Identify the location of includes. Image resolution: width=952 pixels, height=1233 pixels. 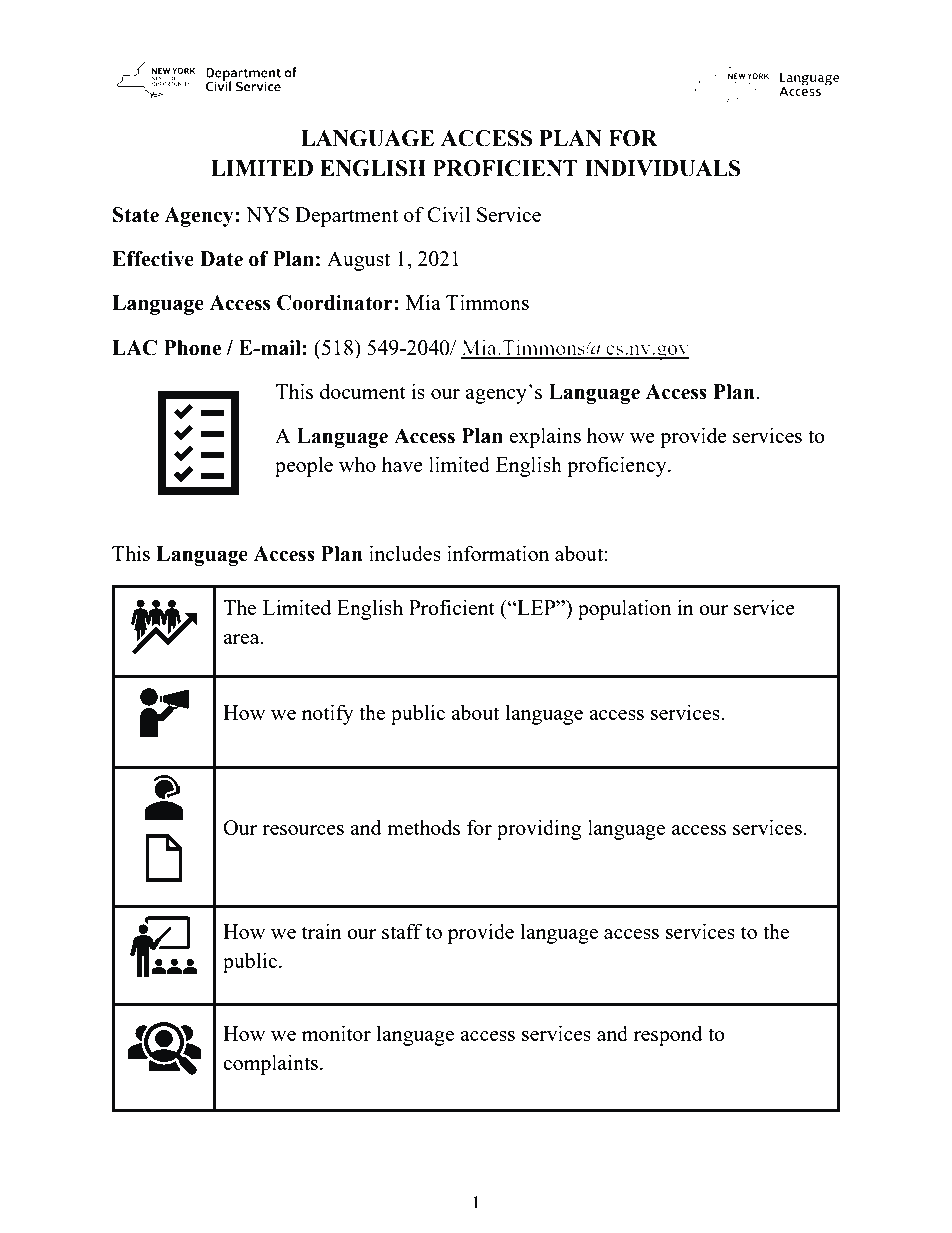
(405, 553).
